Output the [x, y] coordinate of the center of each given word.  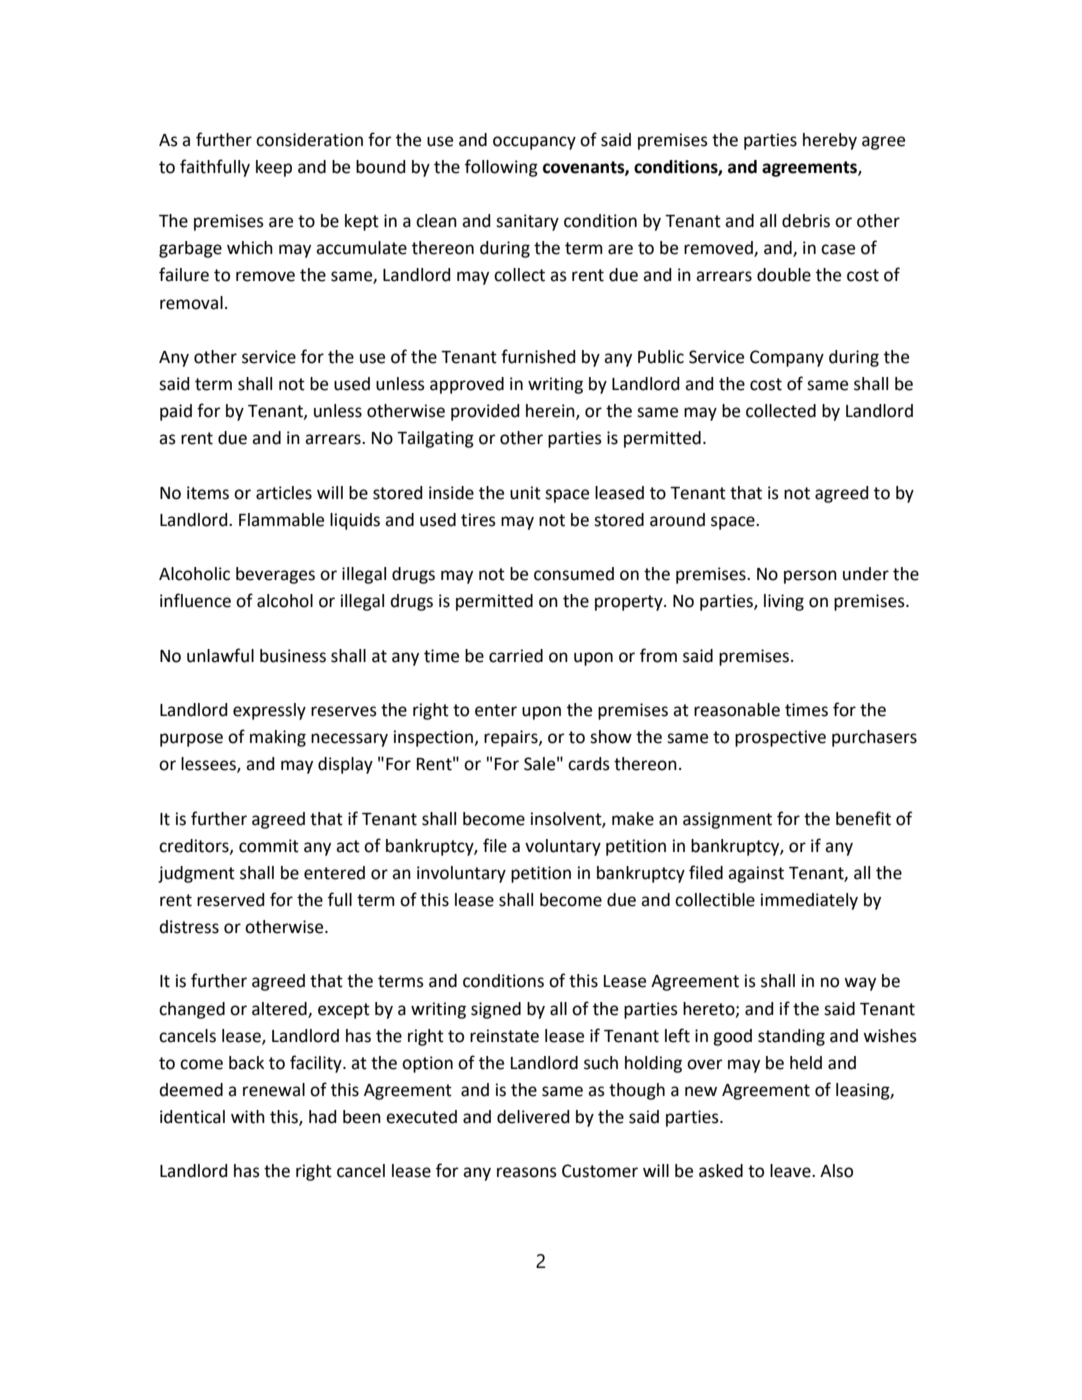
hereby [830, 141]
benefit [863, 818]
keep [274, 168]
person [810, 577]
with [248, 1117]
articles [284, 493]
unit [525, 493]
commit [269, 846]
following [501, 168]
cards [589, 764]
